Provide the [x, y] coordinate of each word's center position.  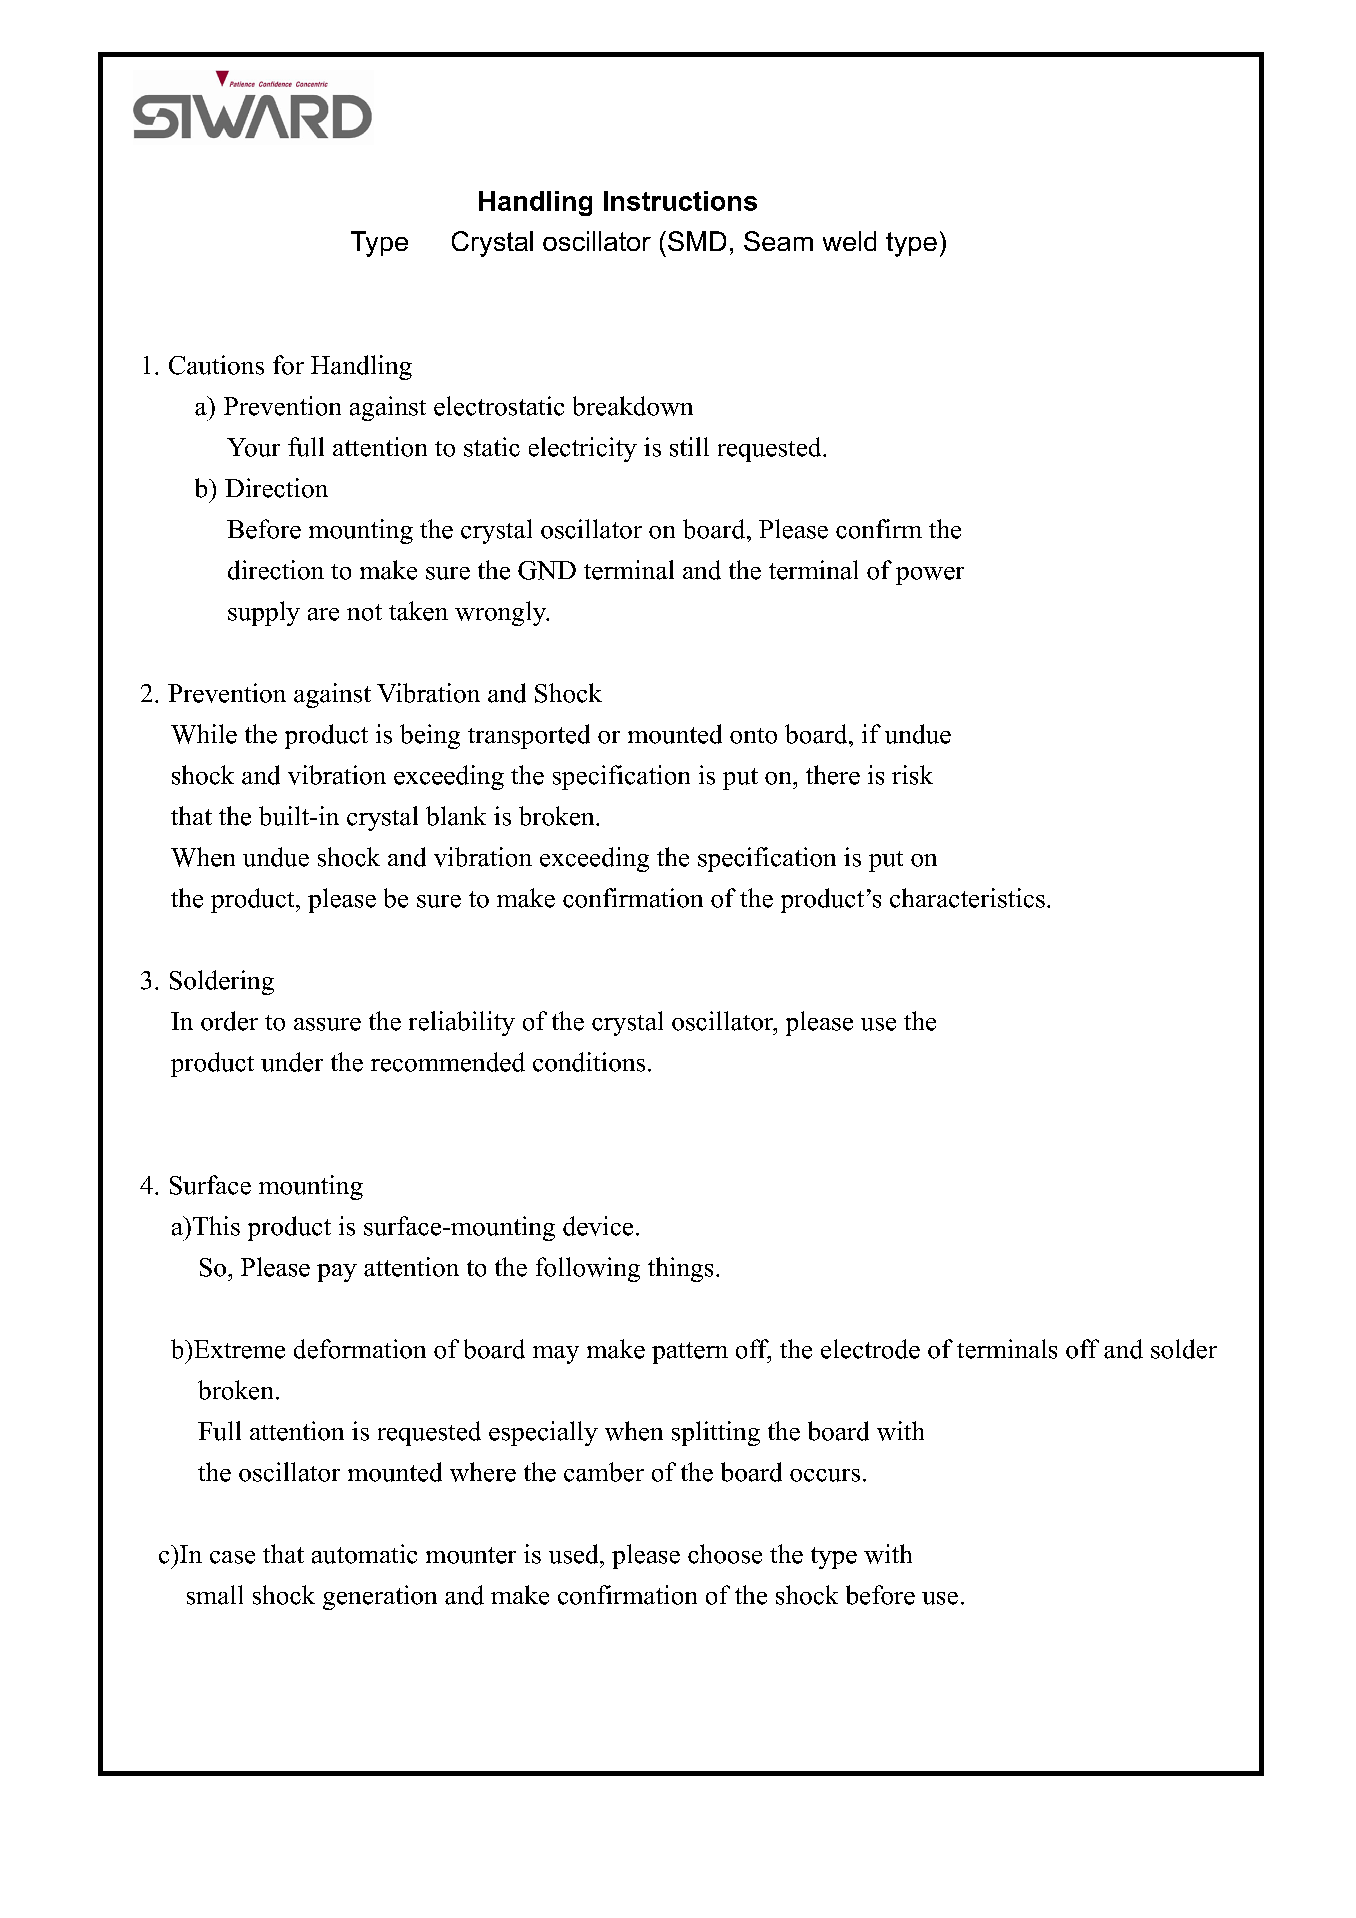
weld [849, 241]
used [575, 1554]
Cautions [216, 365]
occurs [825, 1475]
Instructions [680, 201]
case [232, 1557]
